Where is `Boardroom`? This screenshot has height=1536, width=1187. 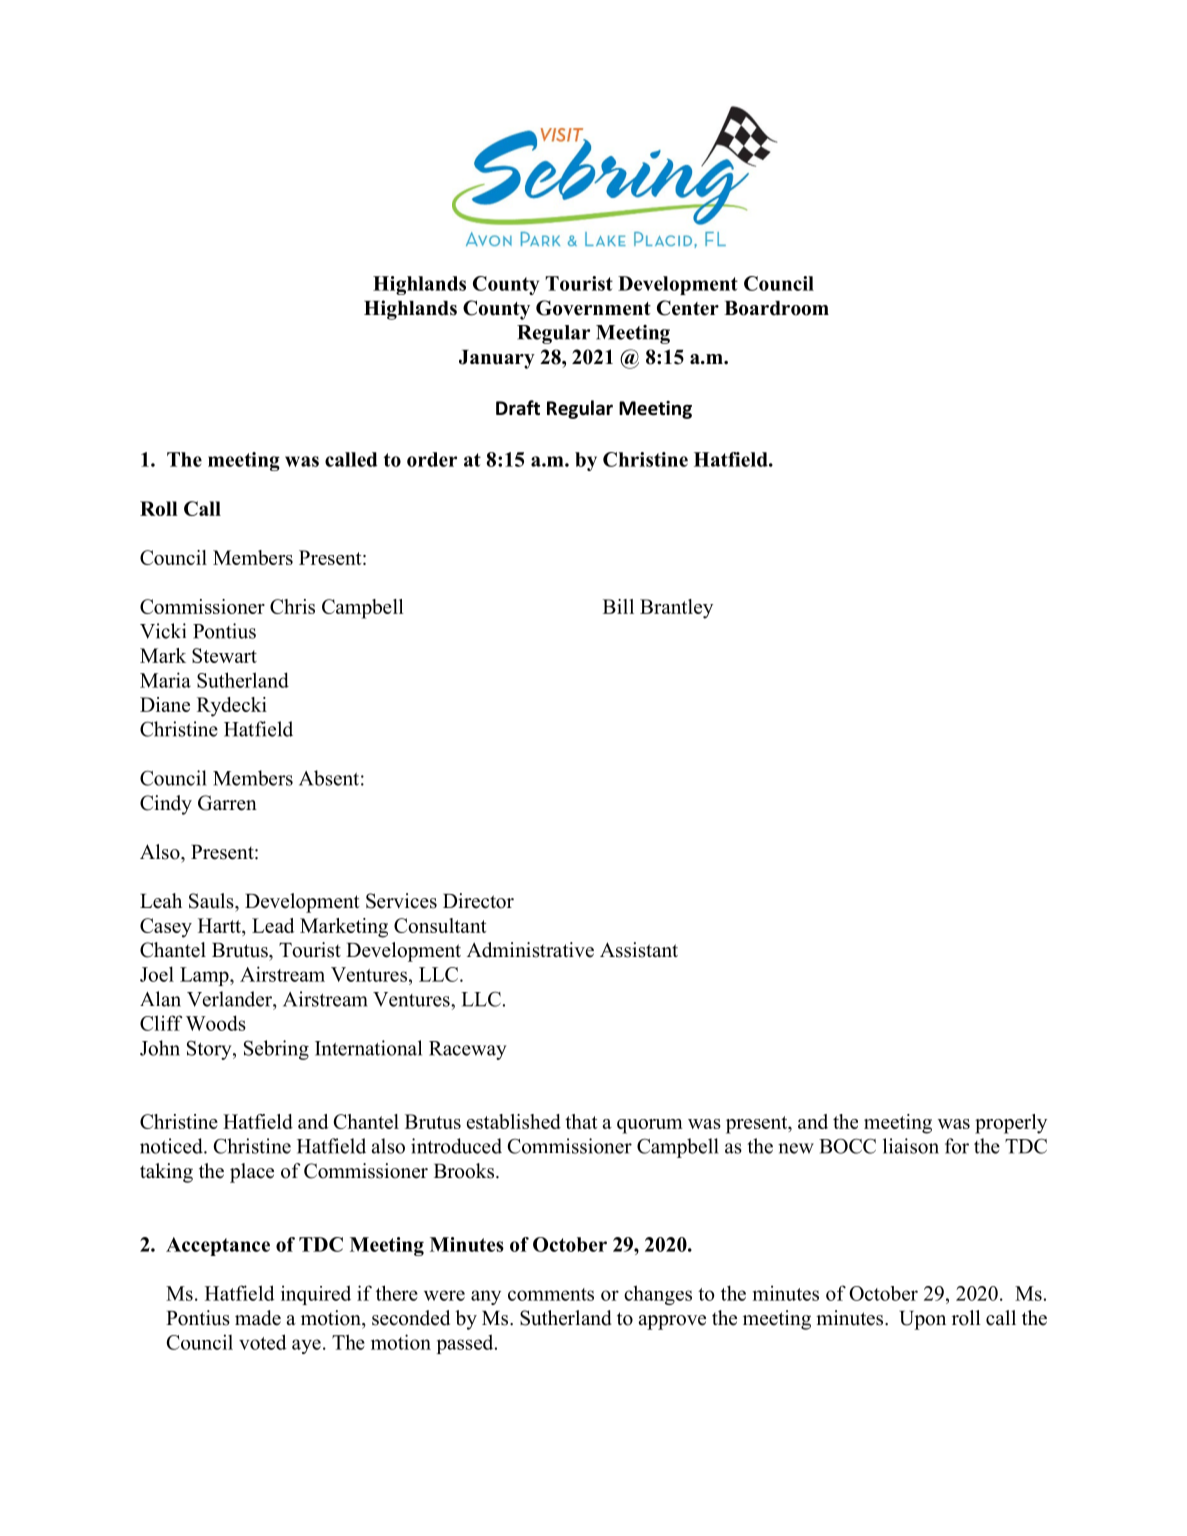 Boardroom is located at coordinates (776, 308).
